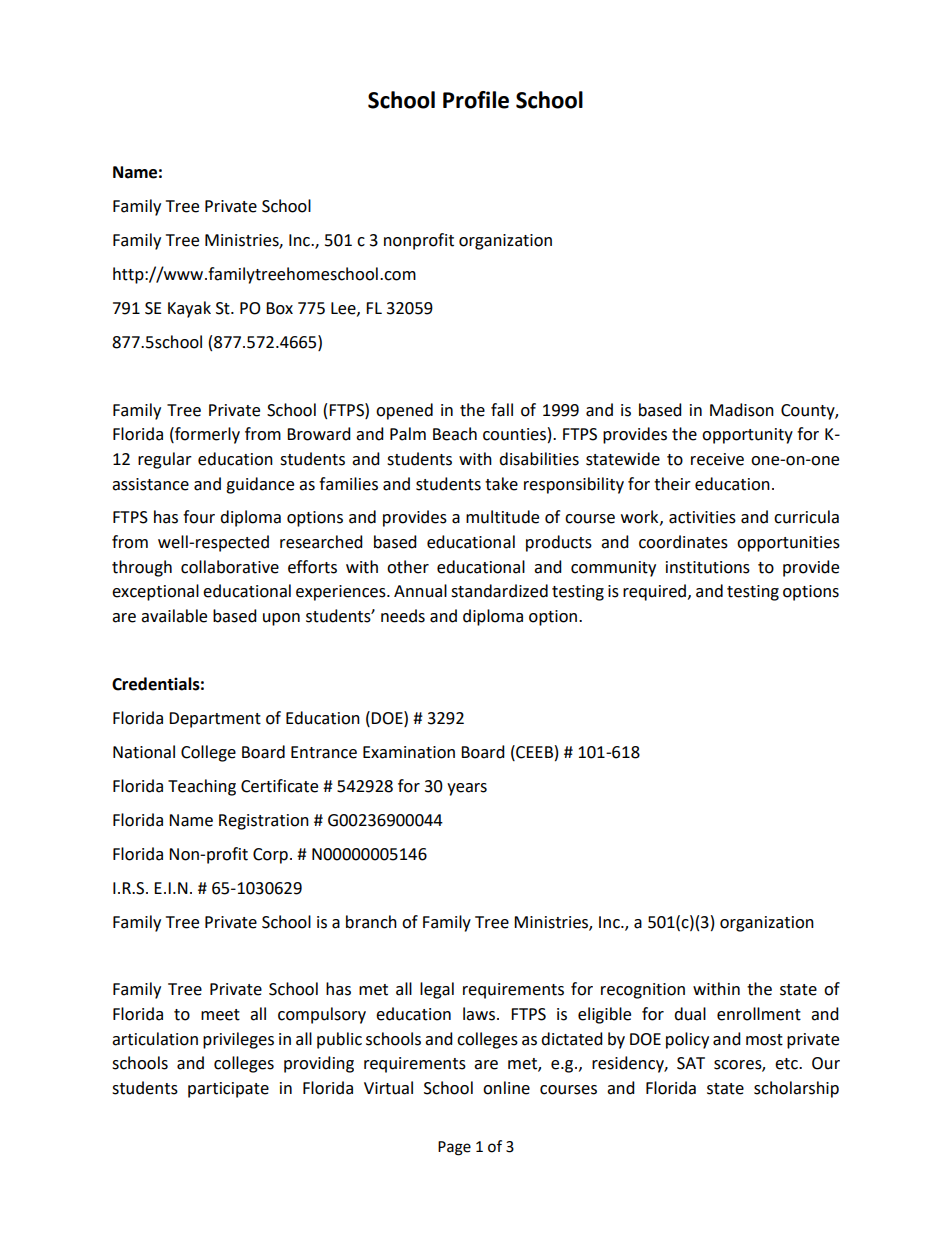 Image resolution: width=952 pixels, height=1233 pixels. I want to click on available, so click(174, 616).
